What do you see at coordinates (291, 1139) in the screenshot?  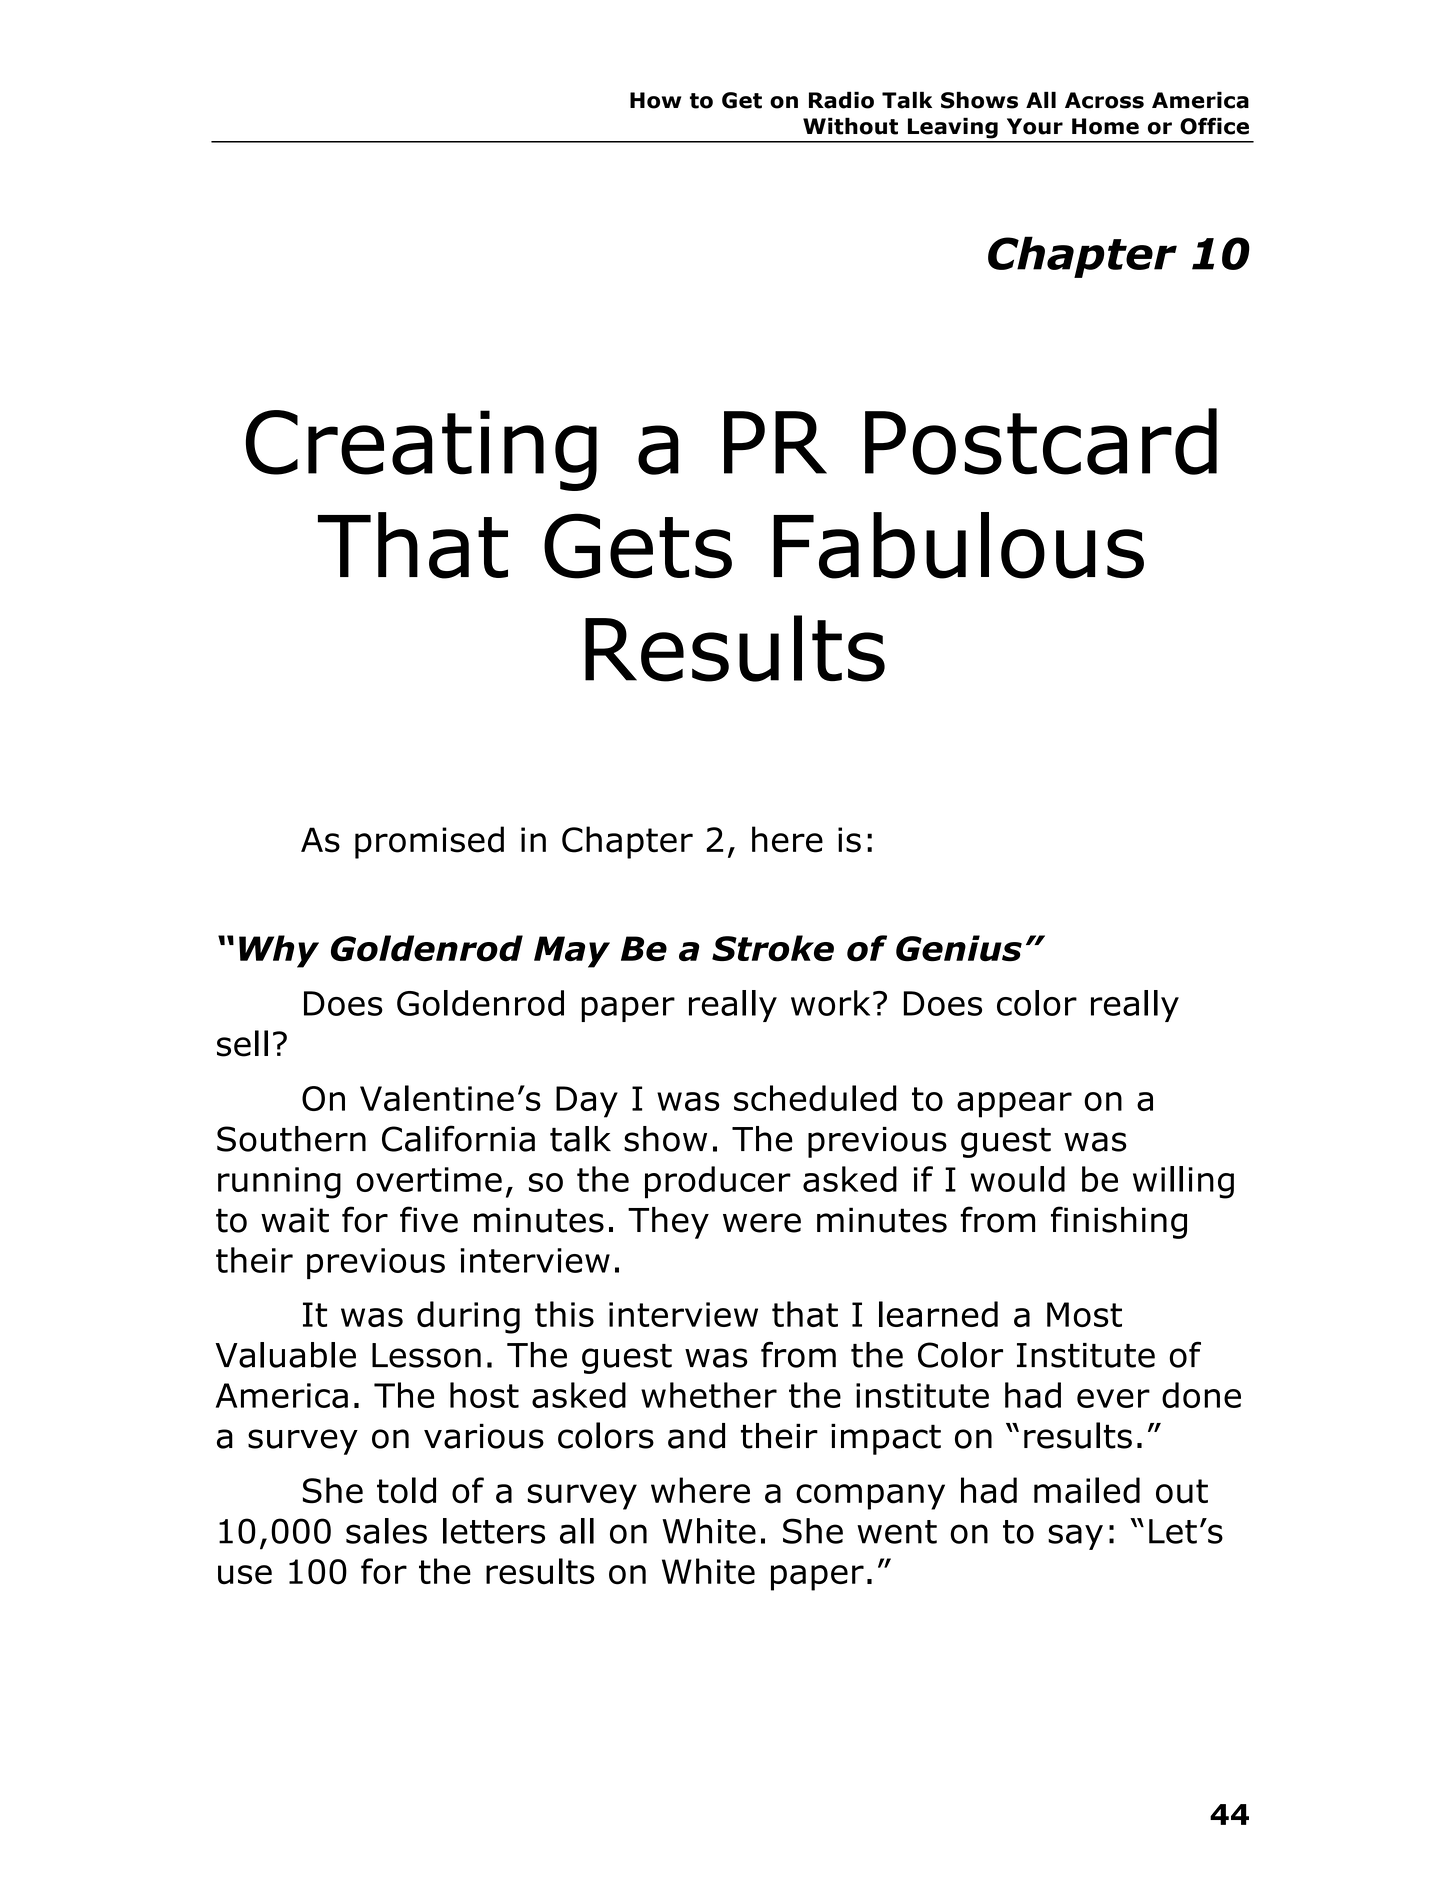 I see `Southern` at bounding box center [291, 1139].
